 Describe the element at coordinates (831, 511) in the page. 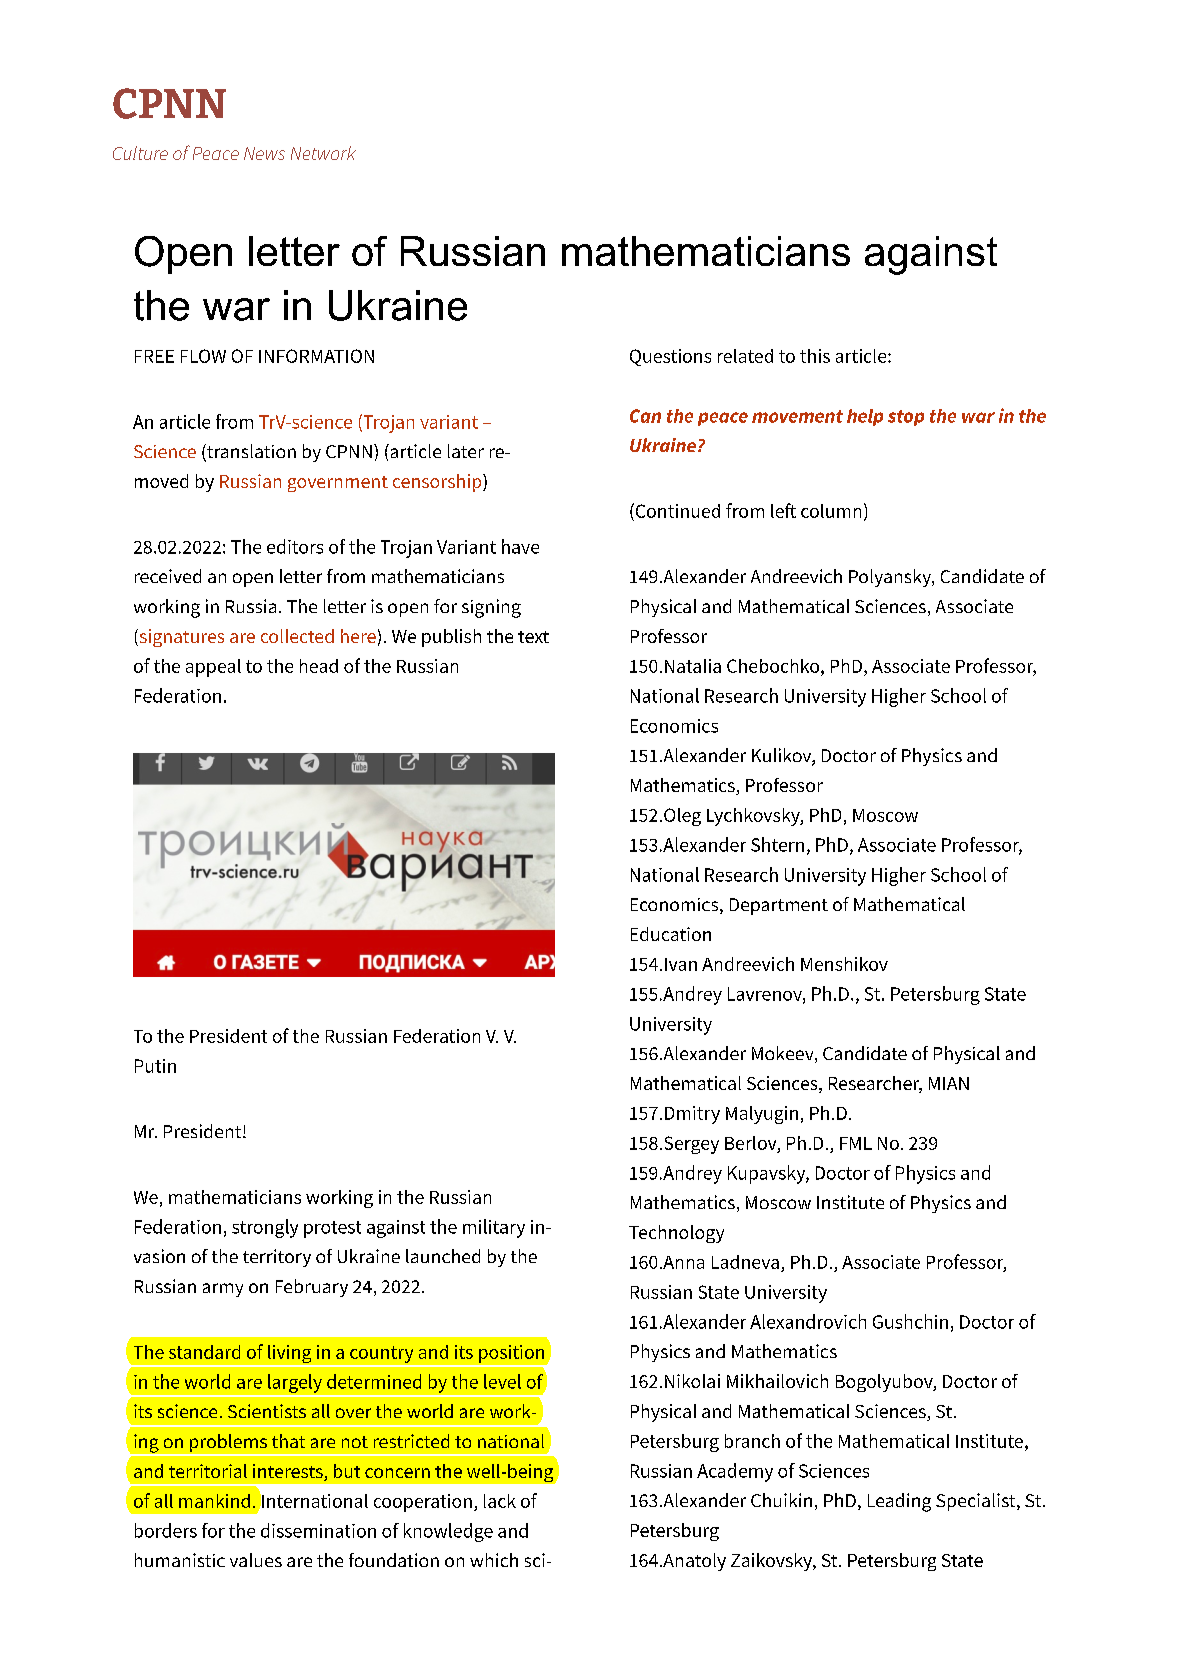

I see `column` at that location.
